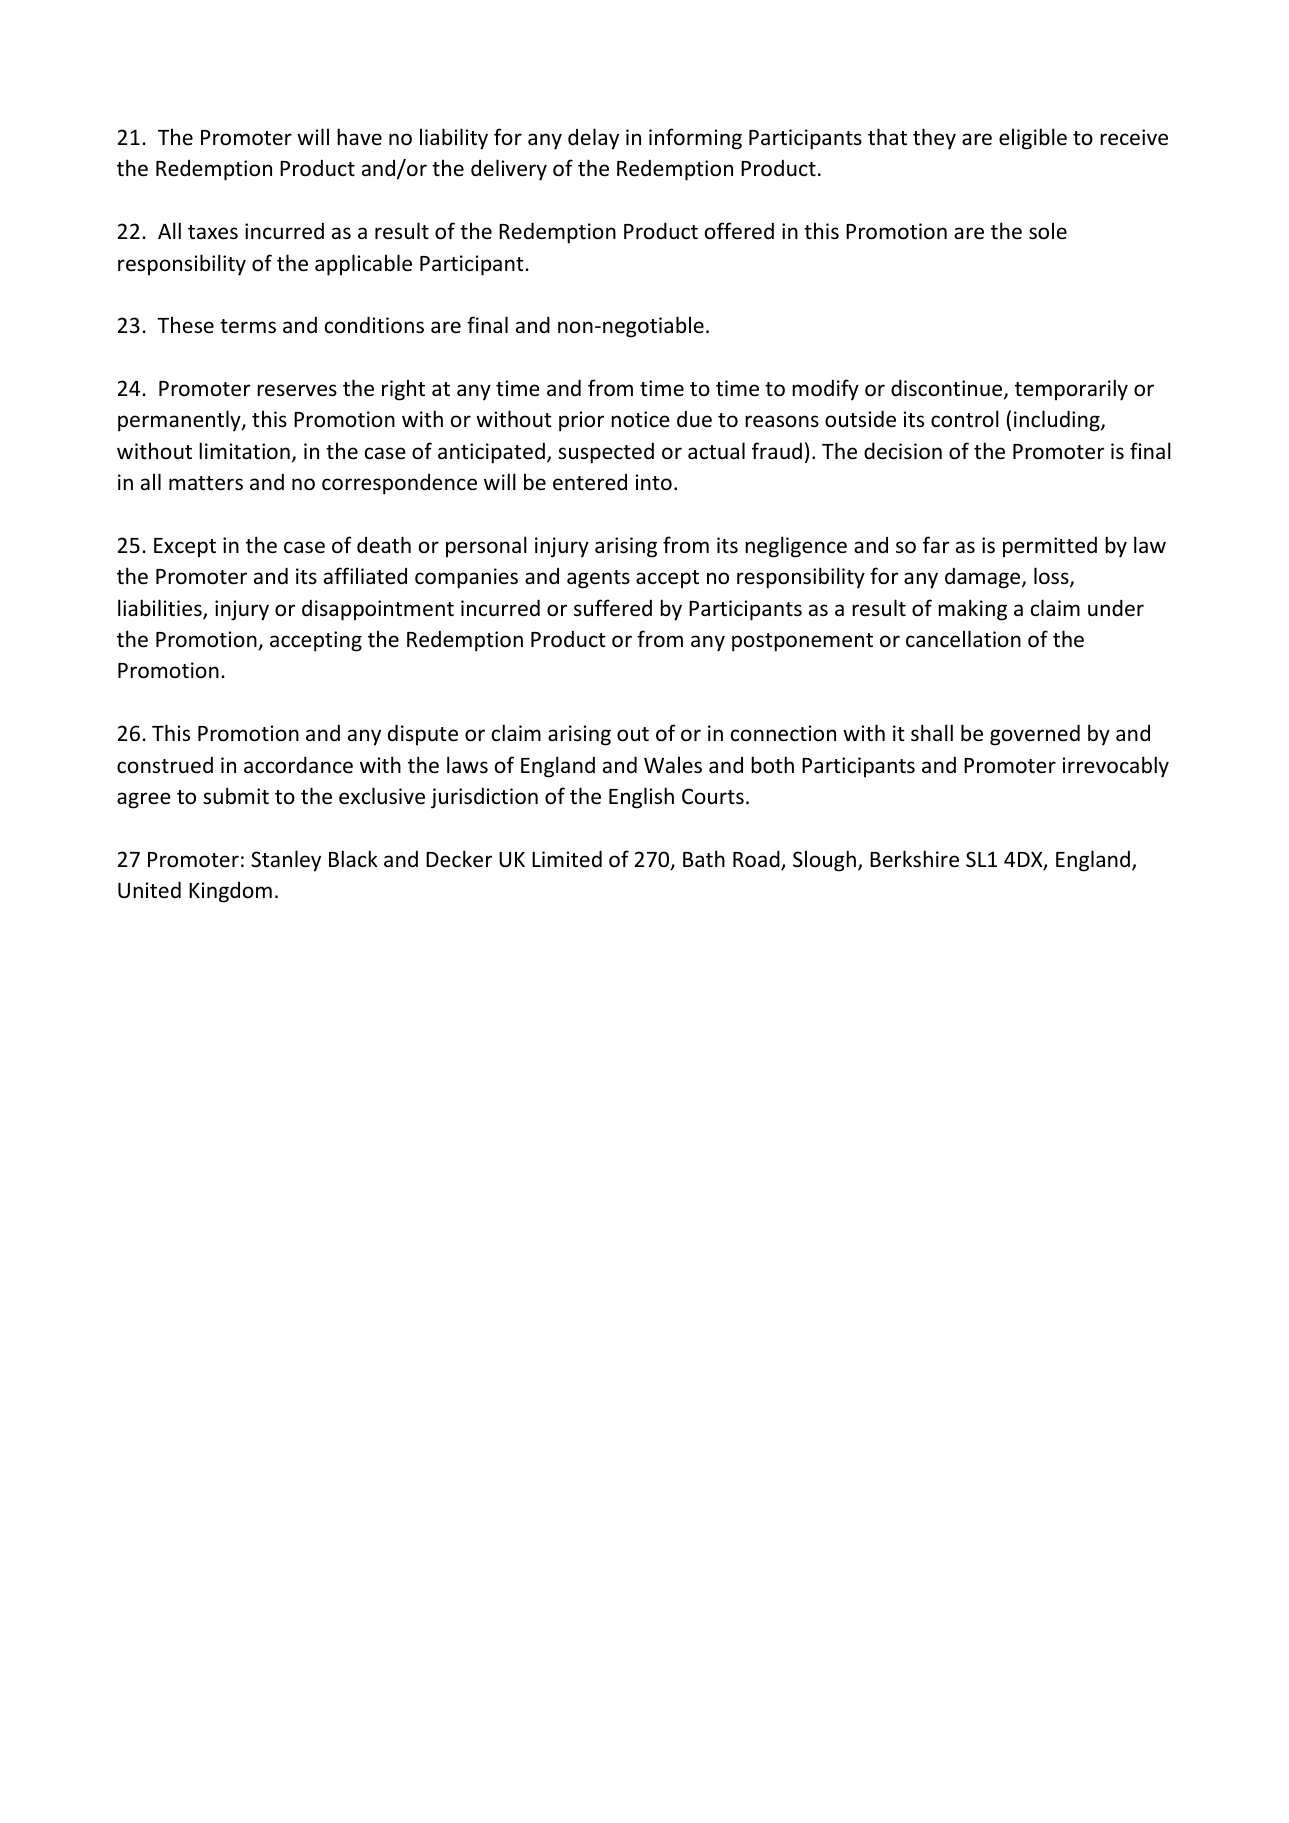 Image resolution: width=1289 pixels, height=1823 pixels. What do you see at coordinates (704, 858) in the page?
I see `Bath` at bounding box center [704, 858].
